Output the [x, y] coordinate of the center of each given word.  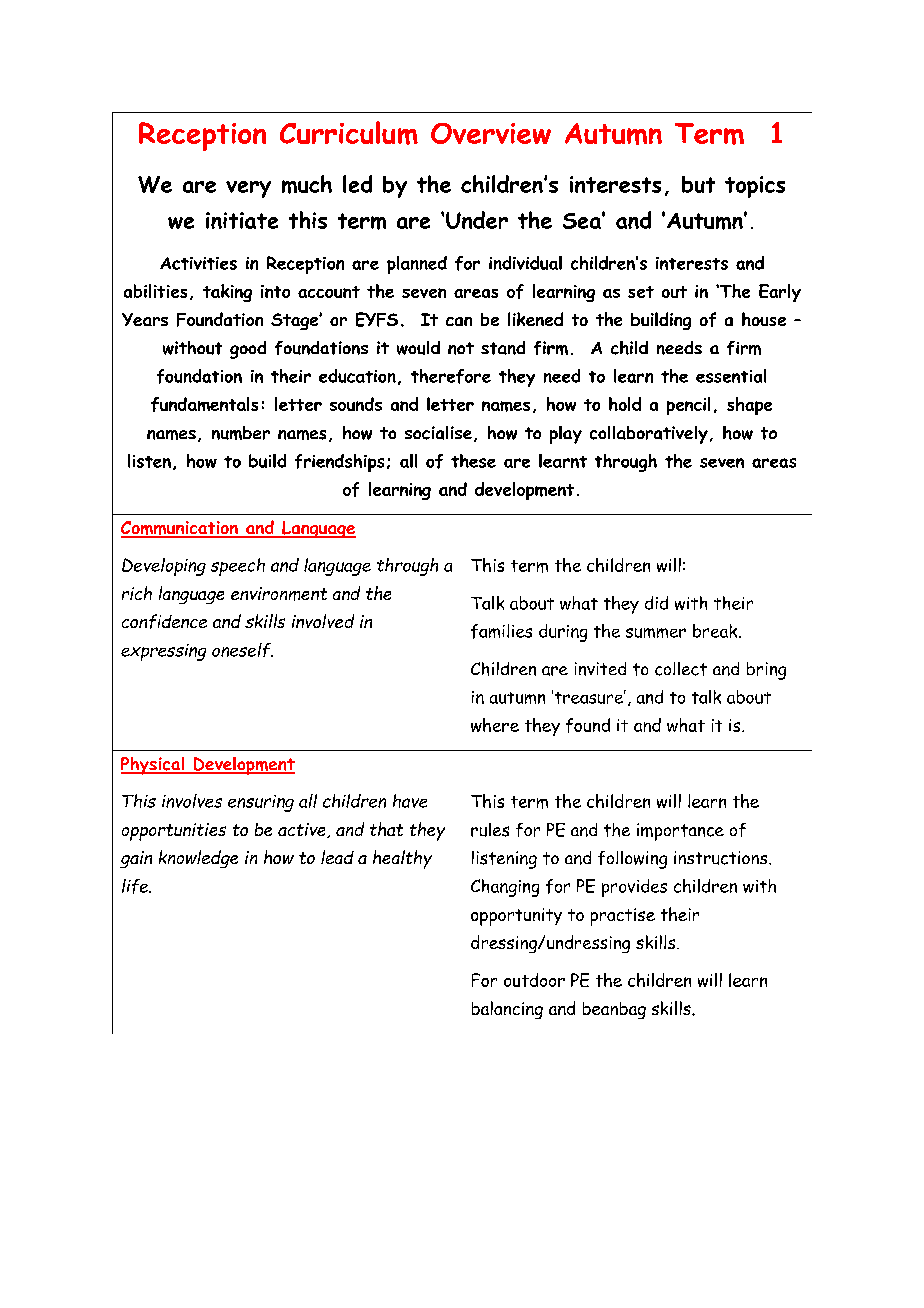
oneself [242, 650]
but [698, 184]
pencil [688, 406]
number [241, 433]
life [136, 886]
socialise [438, 433]
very [248, 189]
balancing [507, 1010]
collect [681, 669]
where [495, 725]
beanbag [614, 1010]
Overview [491, 133]
